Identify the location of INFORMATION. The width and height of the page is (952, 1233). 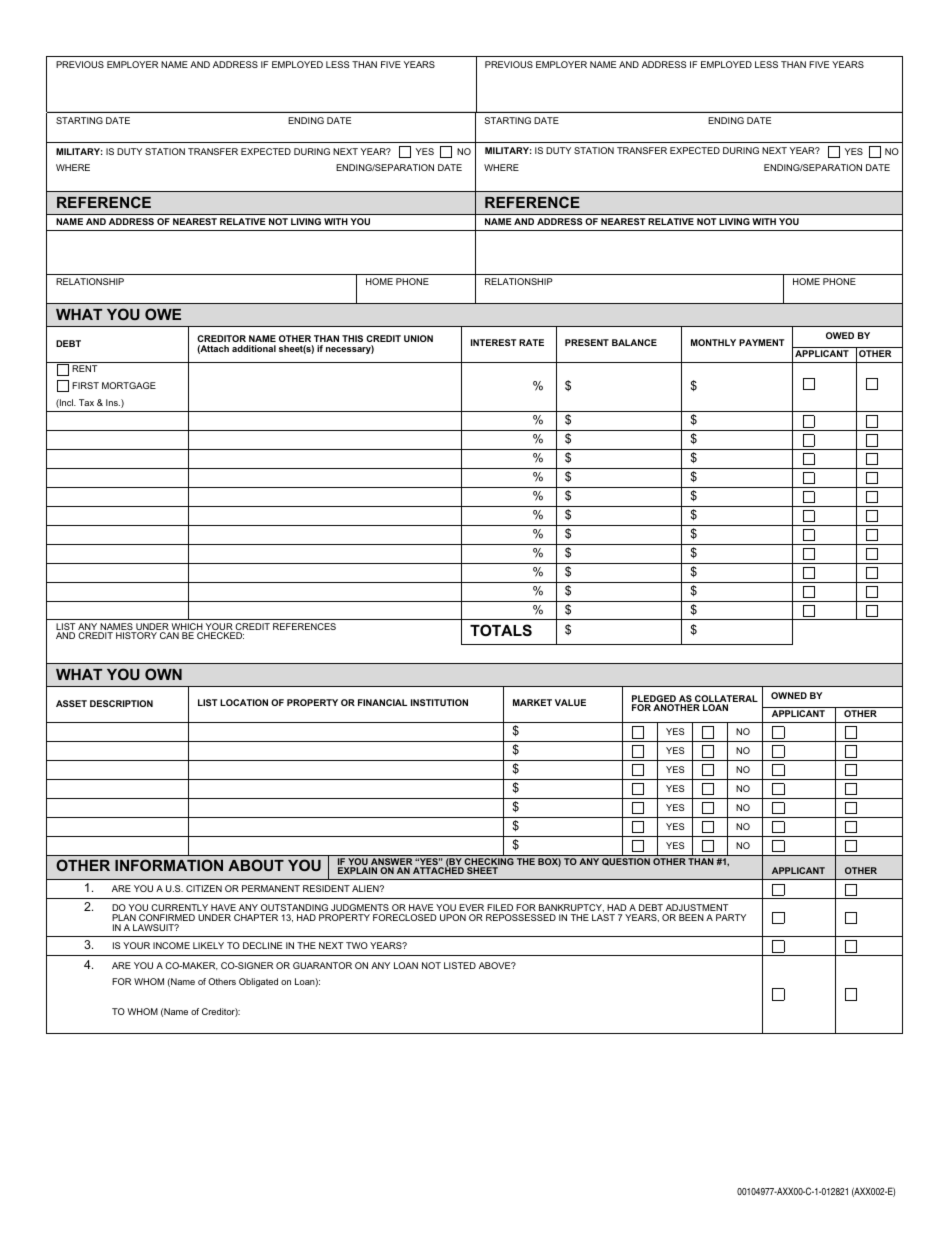
(169, 865).
